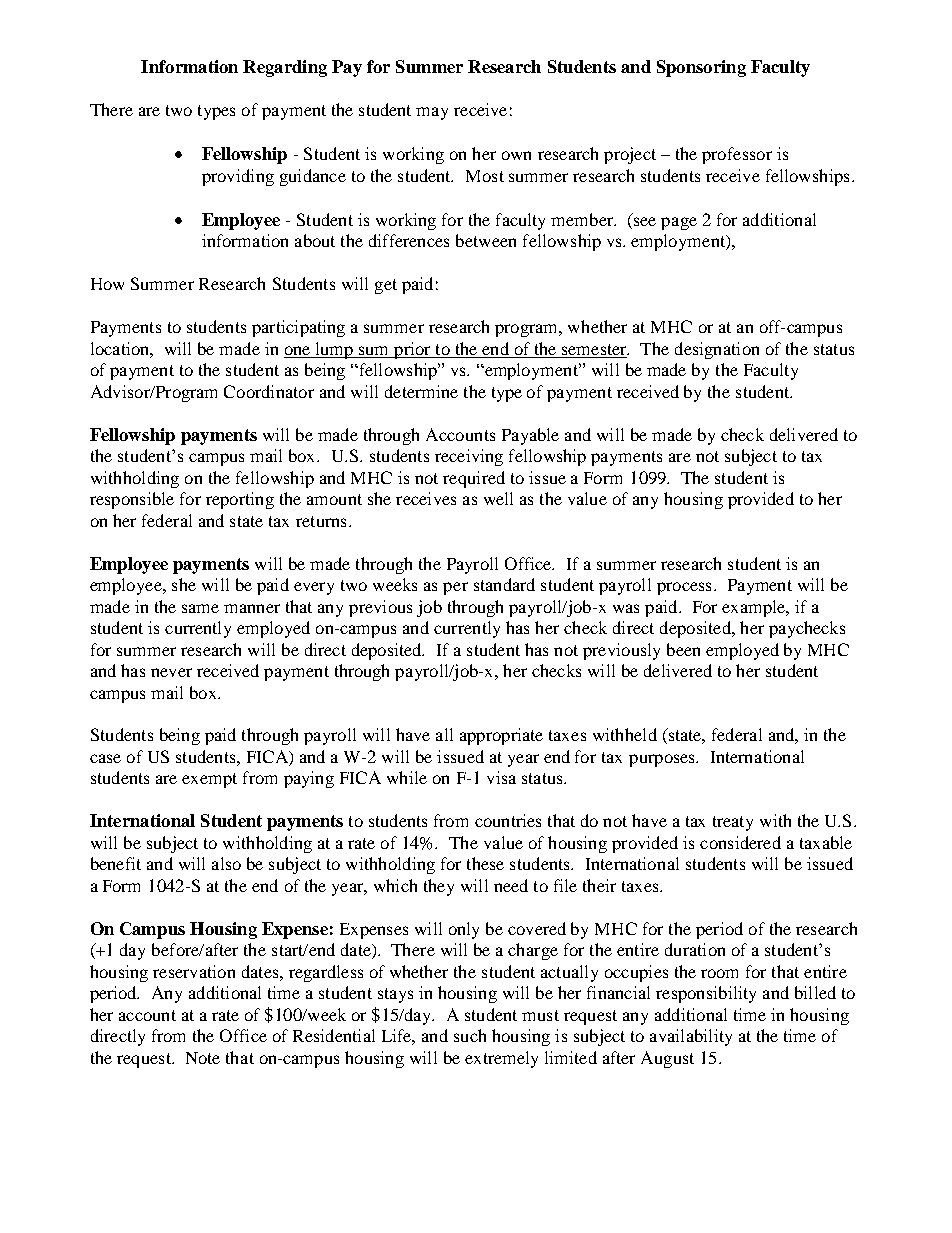 This screenshot has width=952, height=1233. What do you see at coordinates (470, 1035) in the screenshot?
I see `such` at bounding box center [470, 1035].
